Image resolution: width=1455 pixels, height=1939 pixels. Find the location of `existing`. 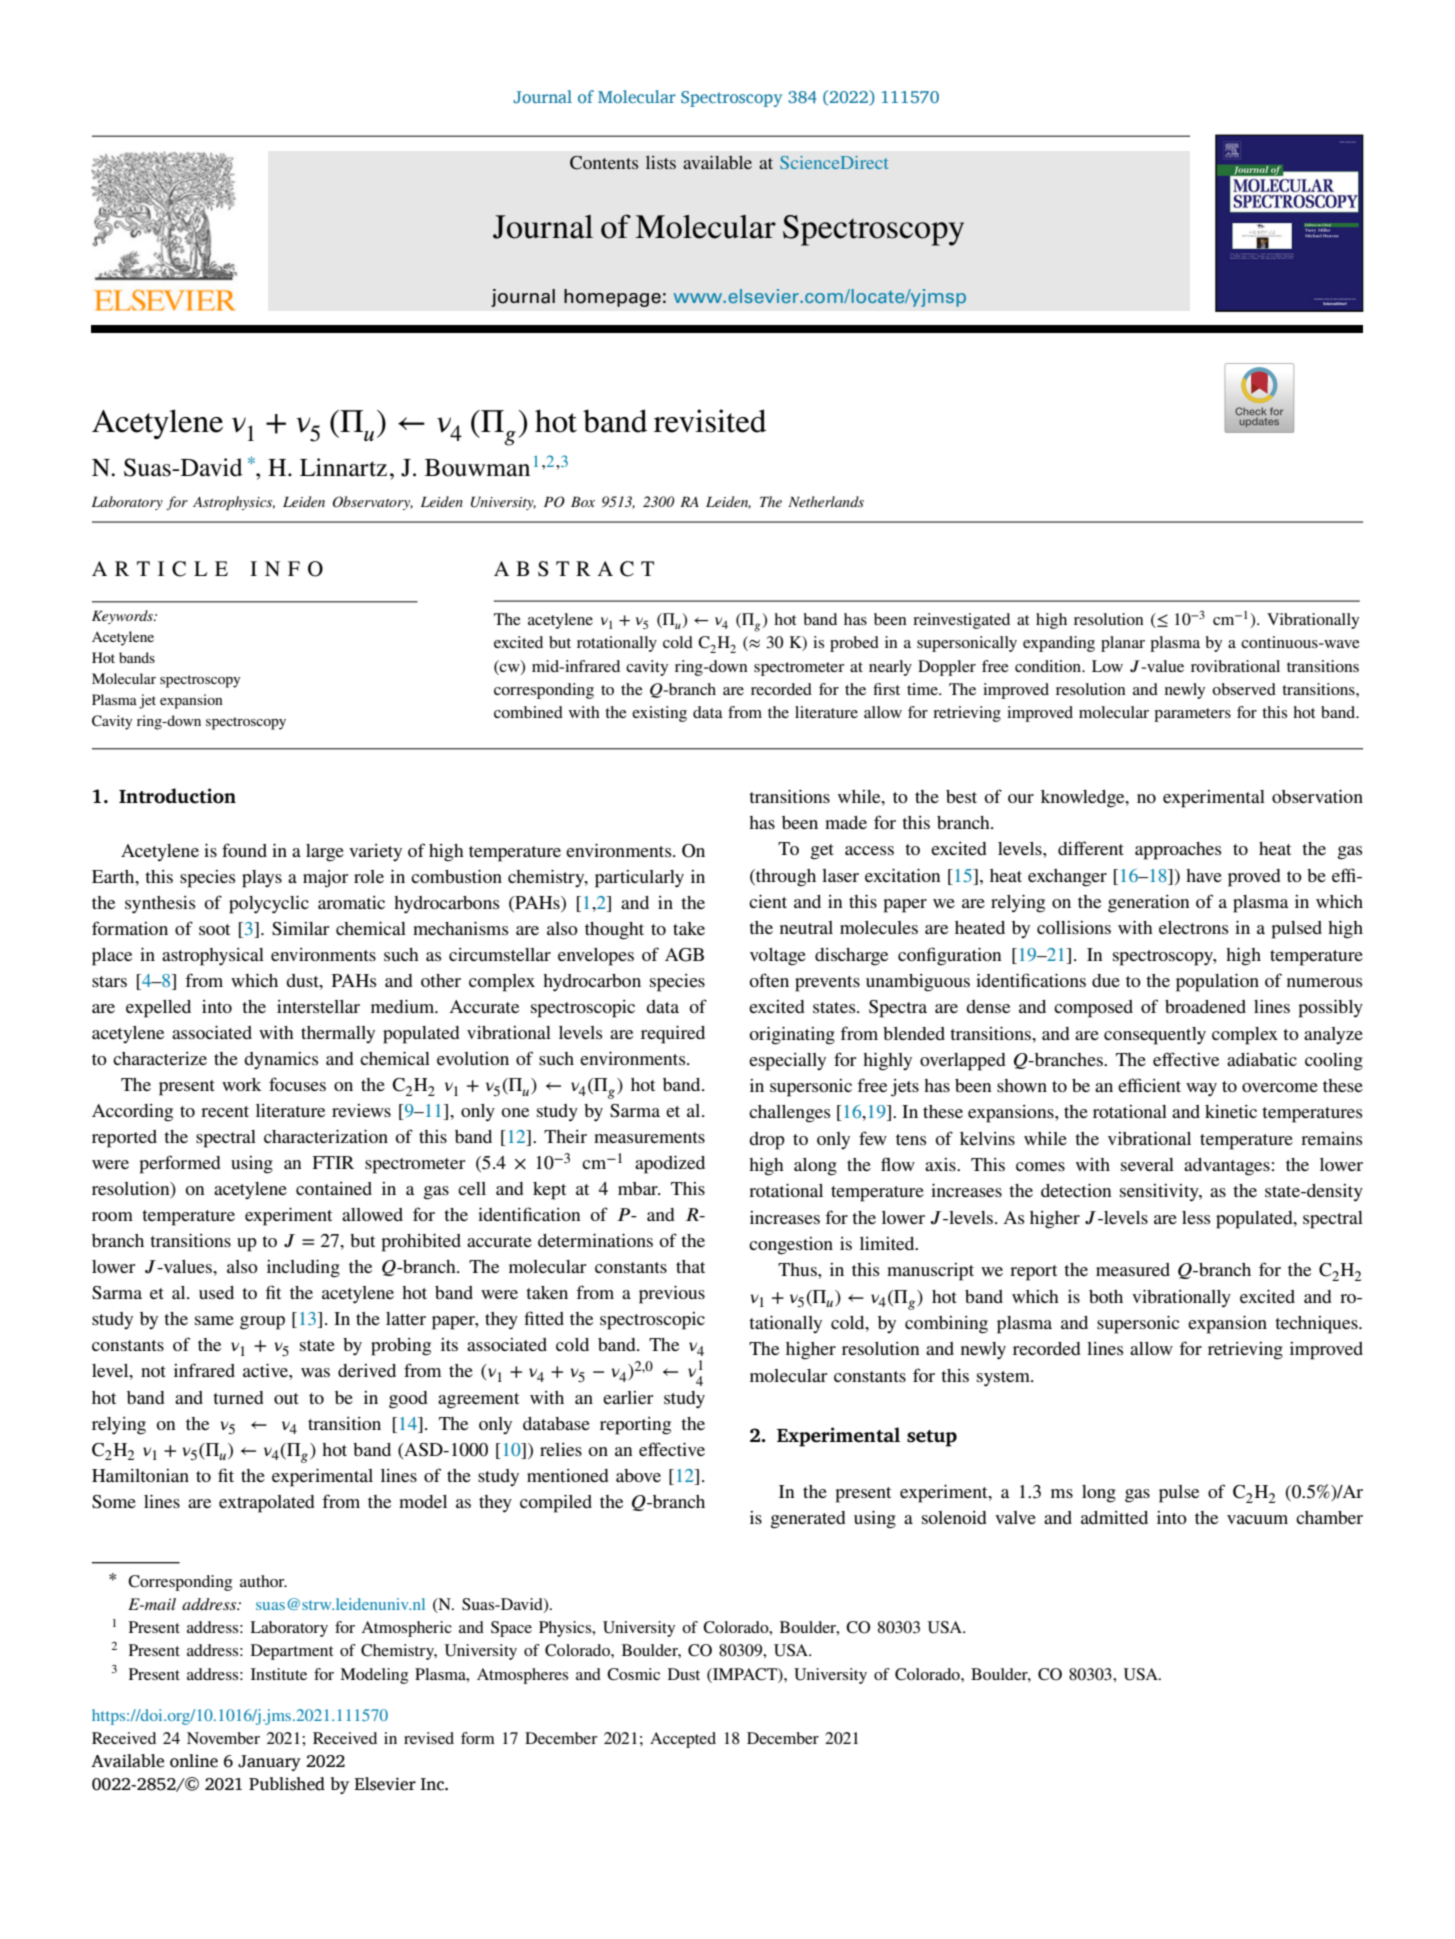

existing is located at coordinates (659, 714).
